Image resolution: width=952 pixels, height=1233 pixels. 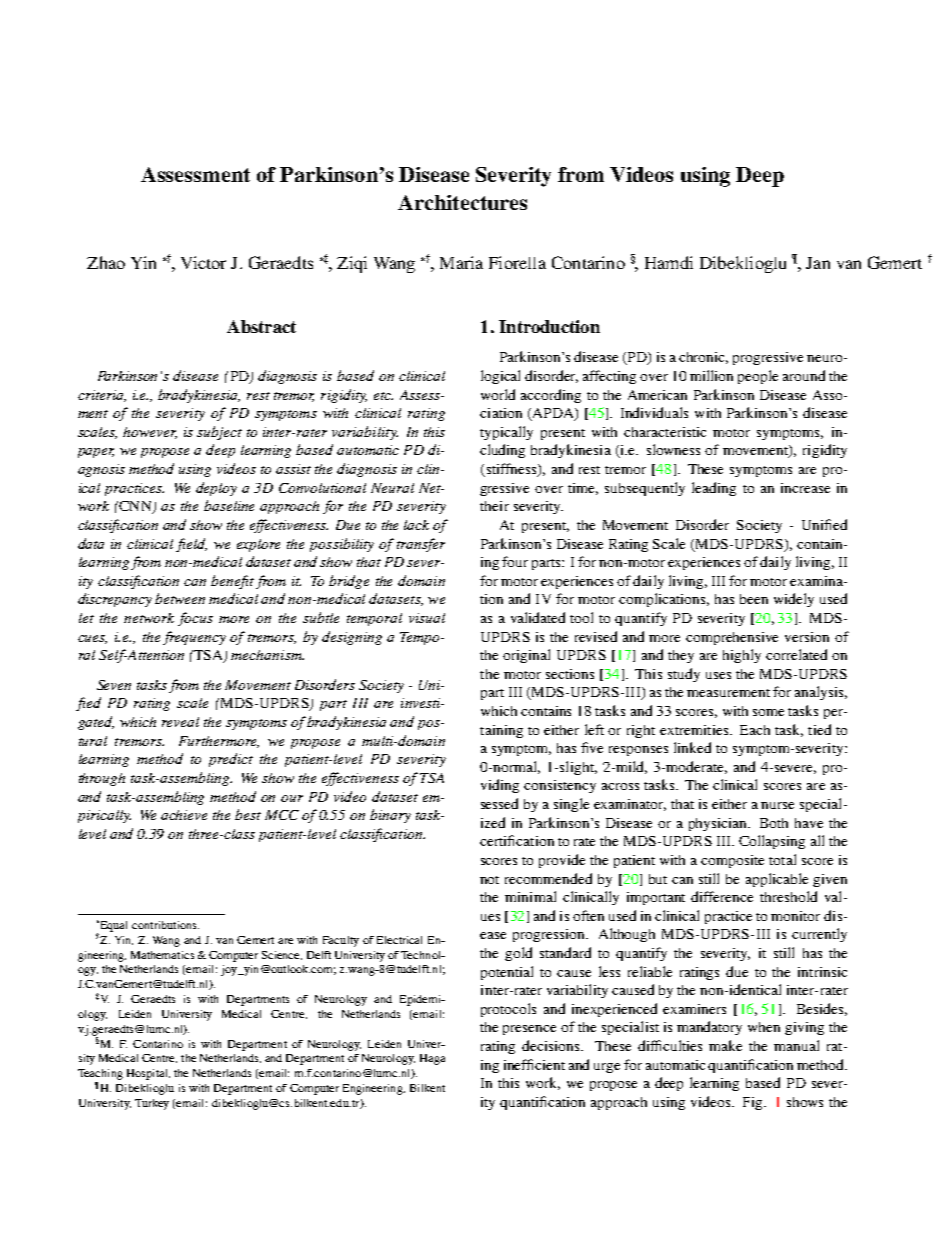 I want to click on Jan, so click(x=818, y=263).
